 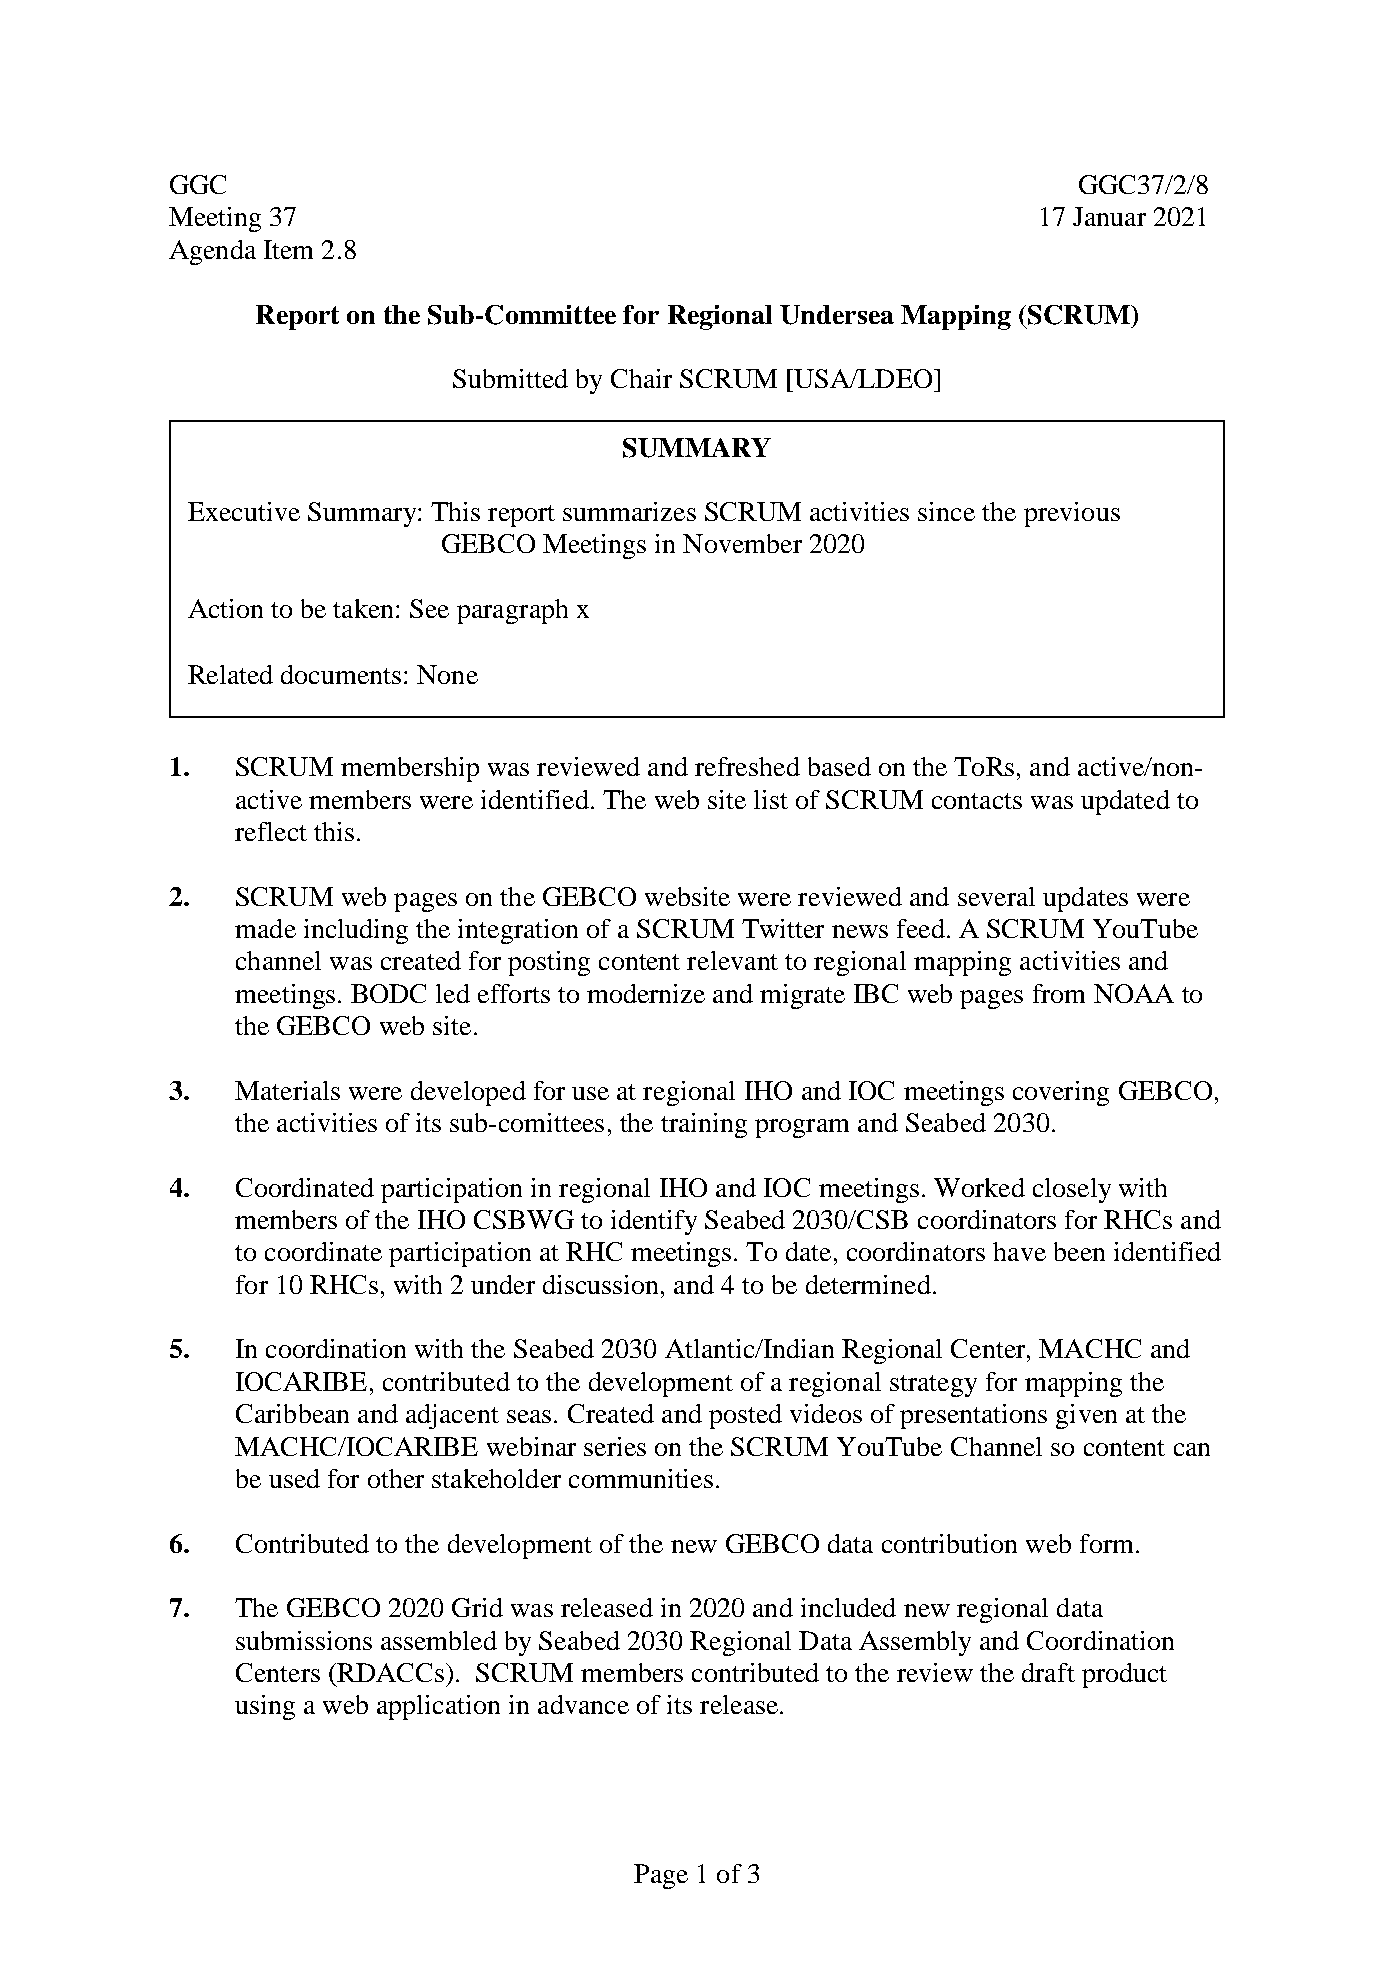 What do you see at coordinates (304, 1640) in the screenshot?
I see `submissions` at bounding box center [304, 1640].
